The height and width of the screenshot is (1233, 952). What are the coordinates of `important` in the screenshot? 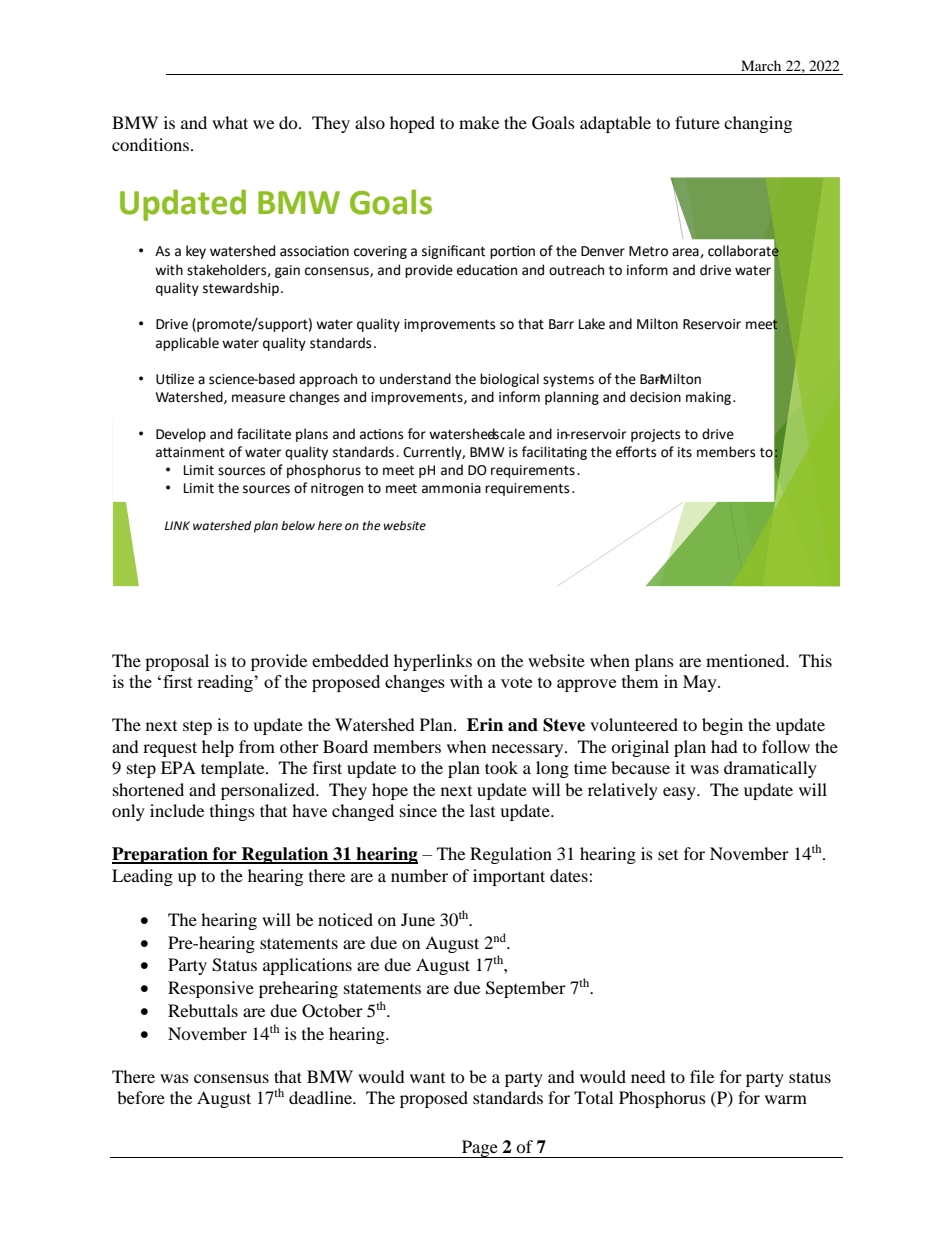 It's located at (509, 877).
